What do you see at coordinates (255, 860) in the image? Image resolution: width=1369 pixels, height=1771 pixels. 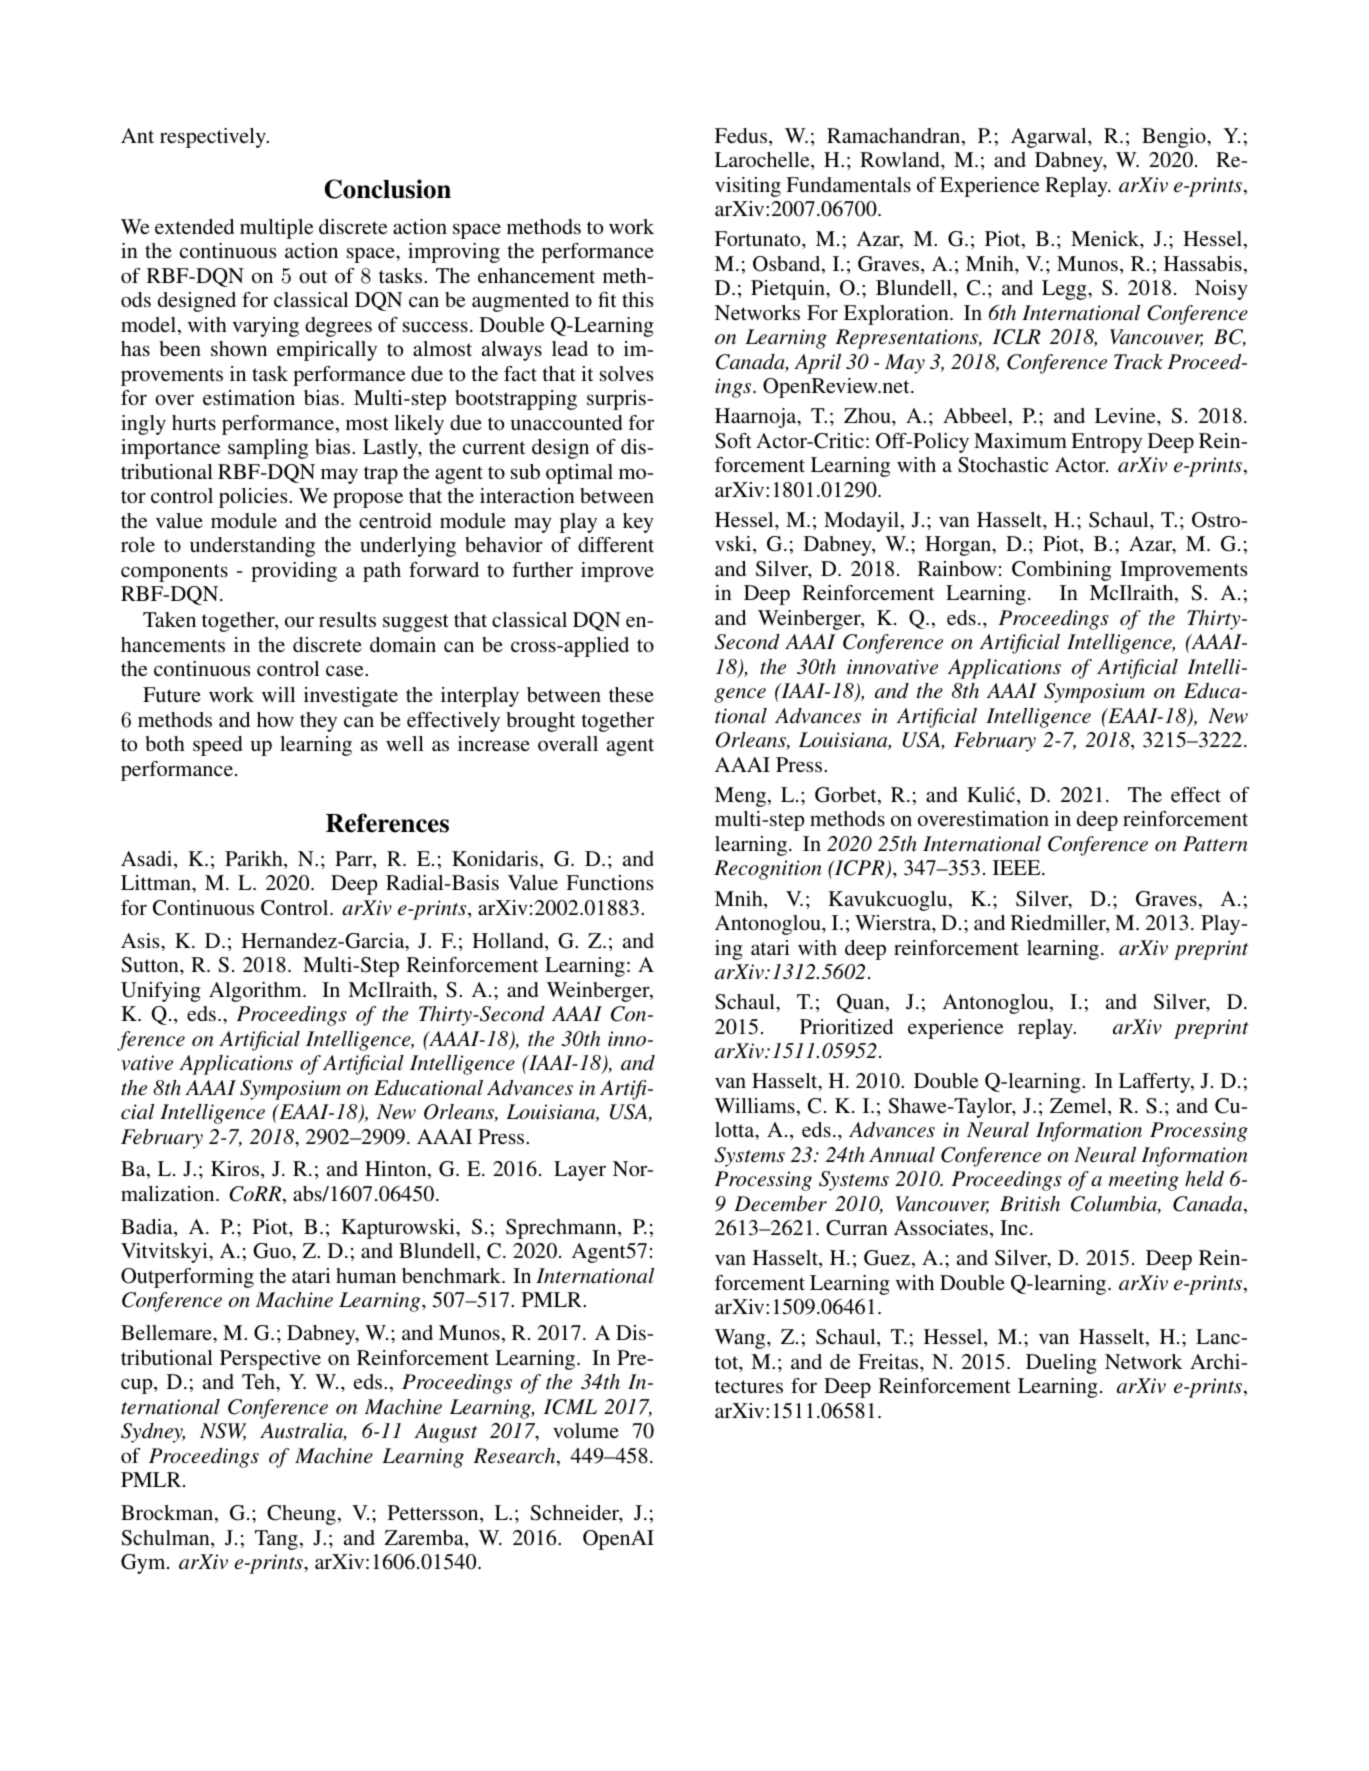 I see `Parikh` at bounding box center [255, 860].
